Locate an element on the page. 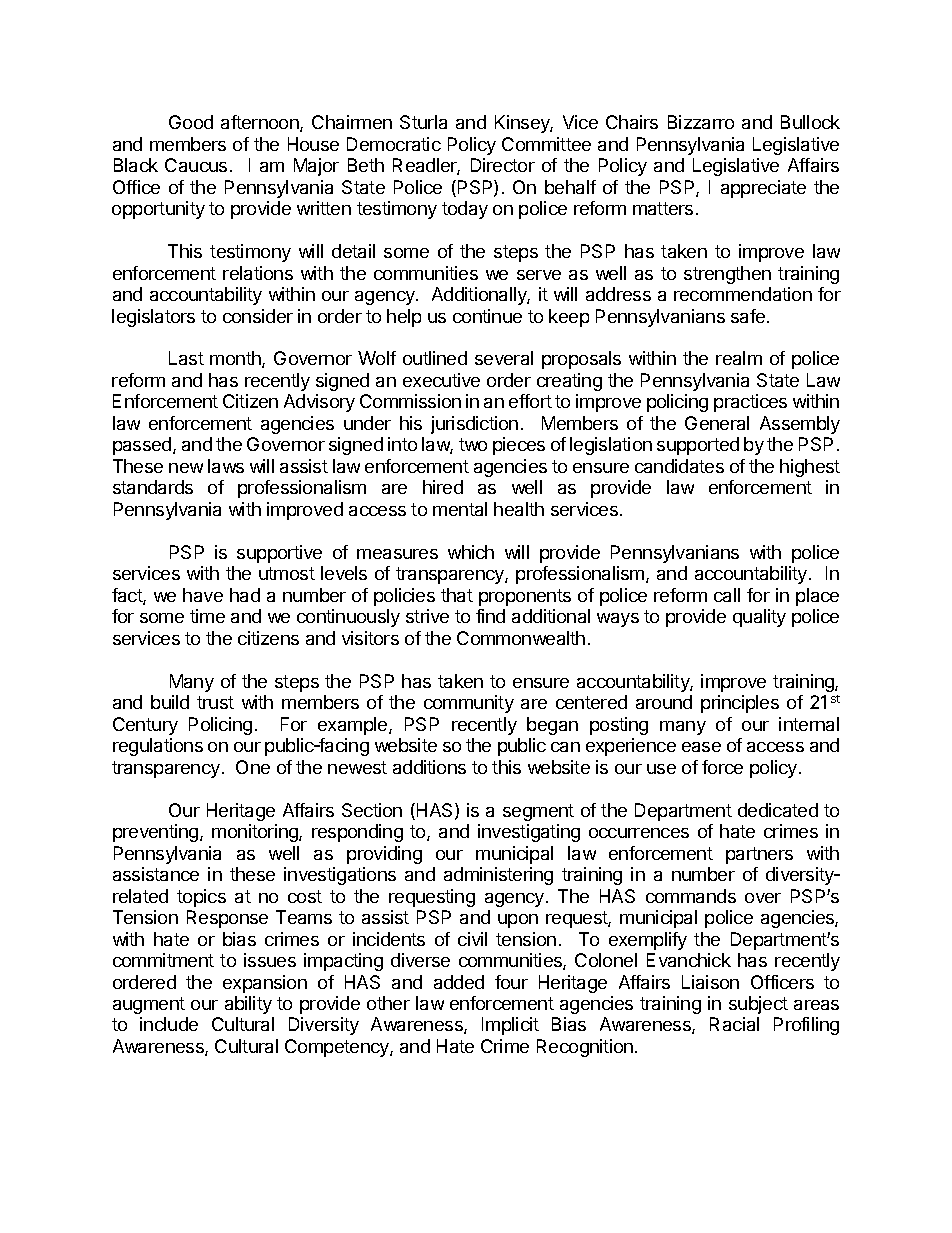  include is located at coordinates (169, 1024).
